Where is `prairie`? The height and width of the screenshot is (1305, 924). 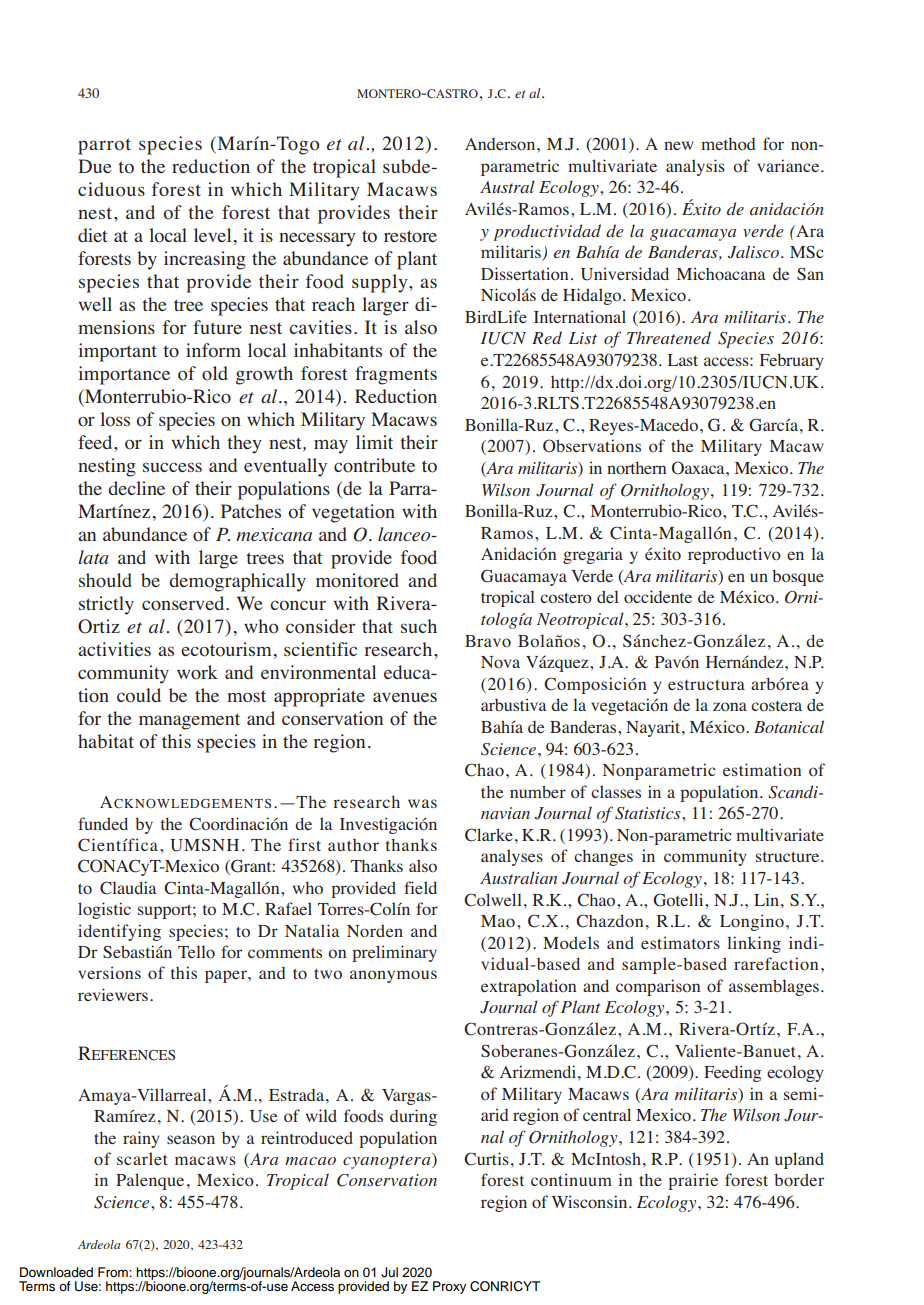
prairie is located at coordinates (693, 1181).
